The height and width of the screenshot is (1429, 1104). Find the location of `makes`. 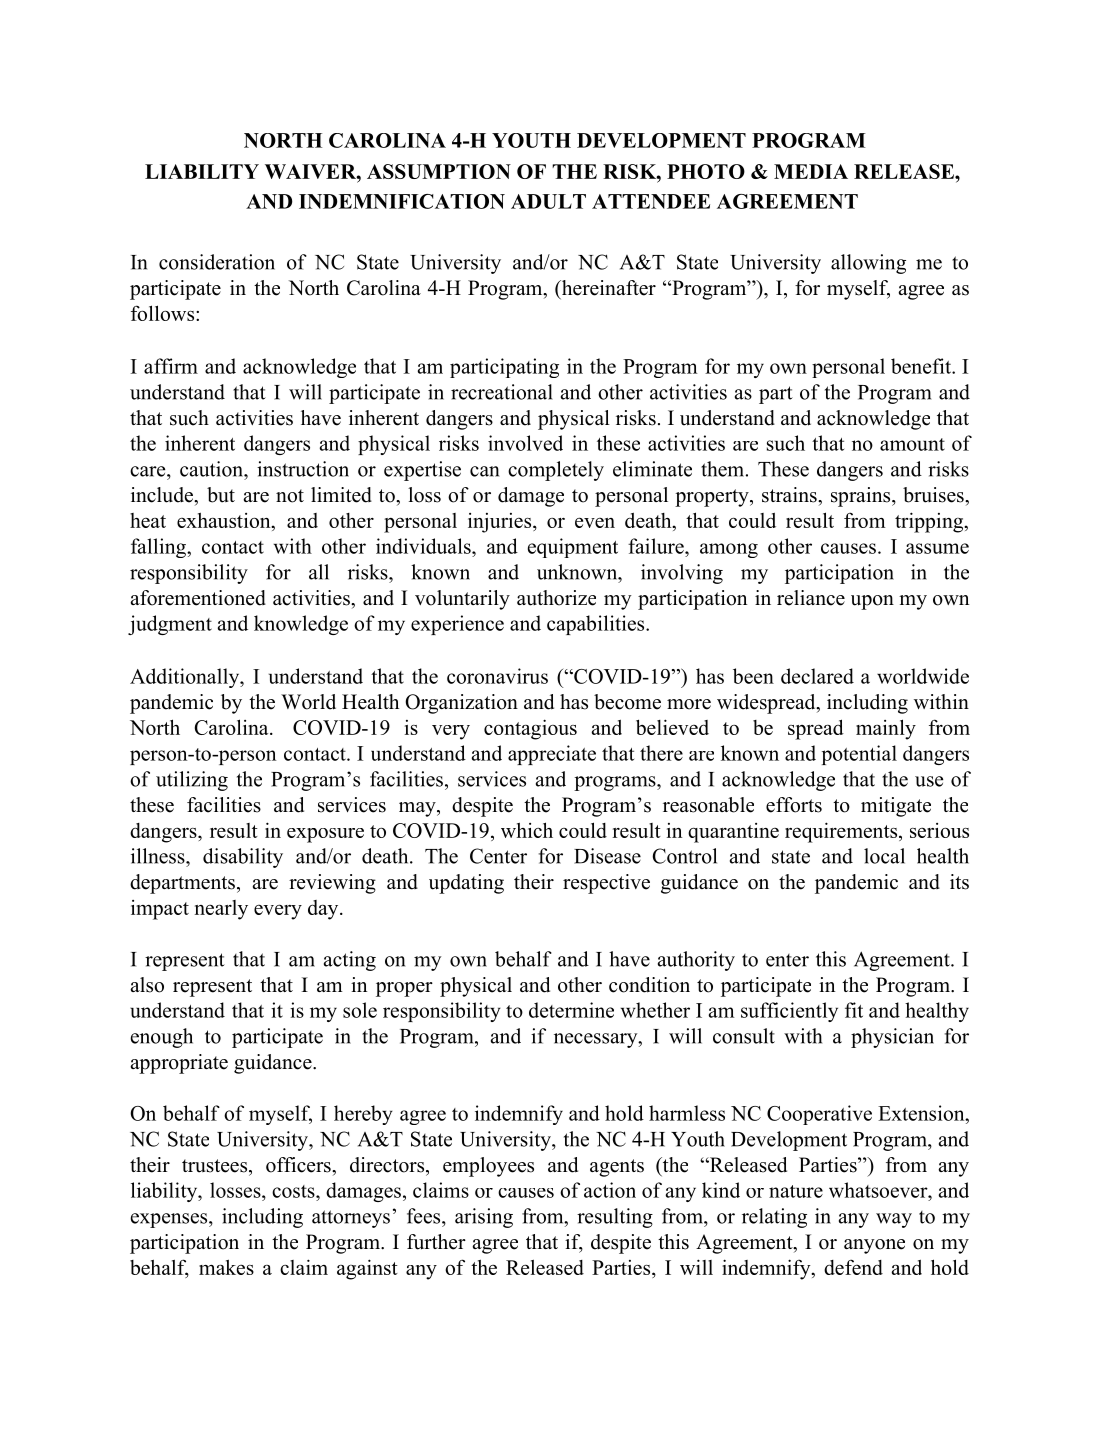

makes is located at coordinates (226, 1267).
